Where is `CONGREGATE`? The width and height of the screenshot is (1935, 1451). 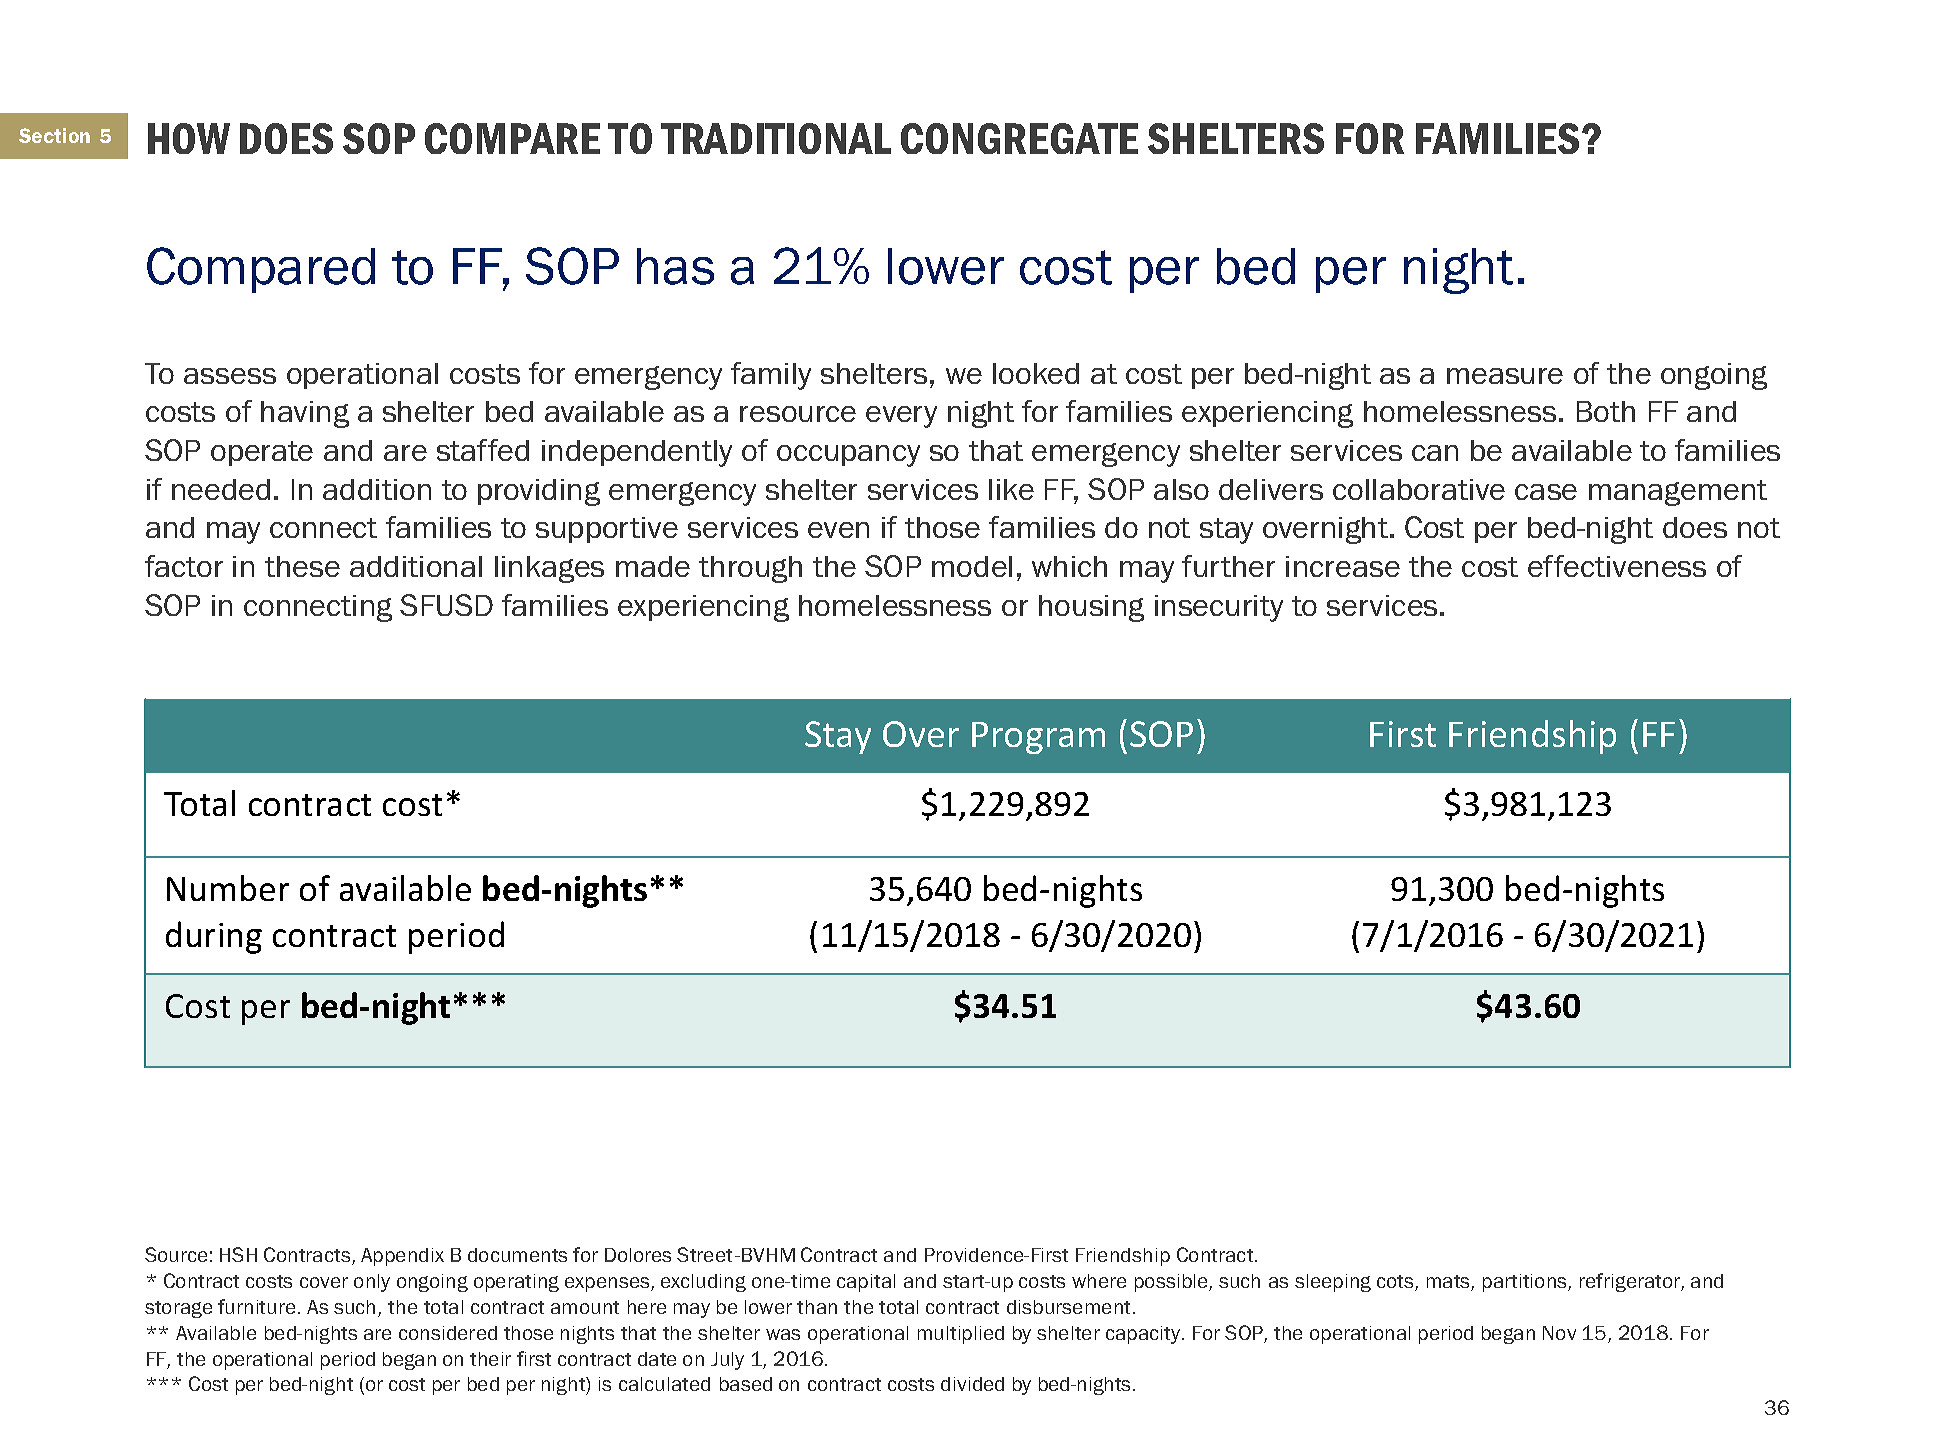
CONGREGATE is located at coordinates (1019, 138).
